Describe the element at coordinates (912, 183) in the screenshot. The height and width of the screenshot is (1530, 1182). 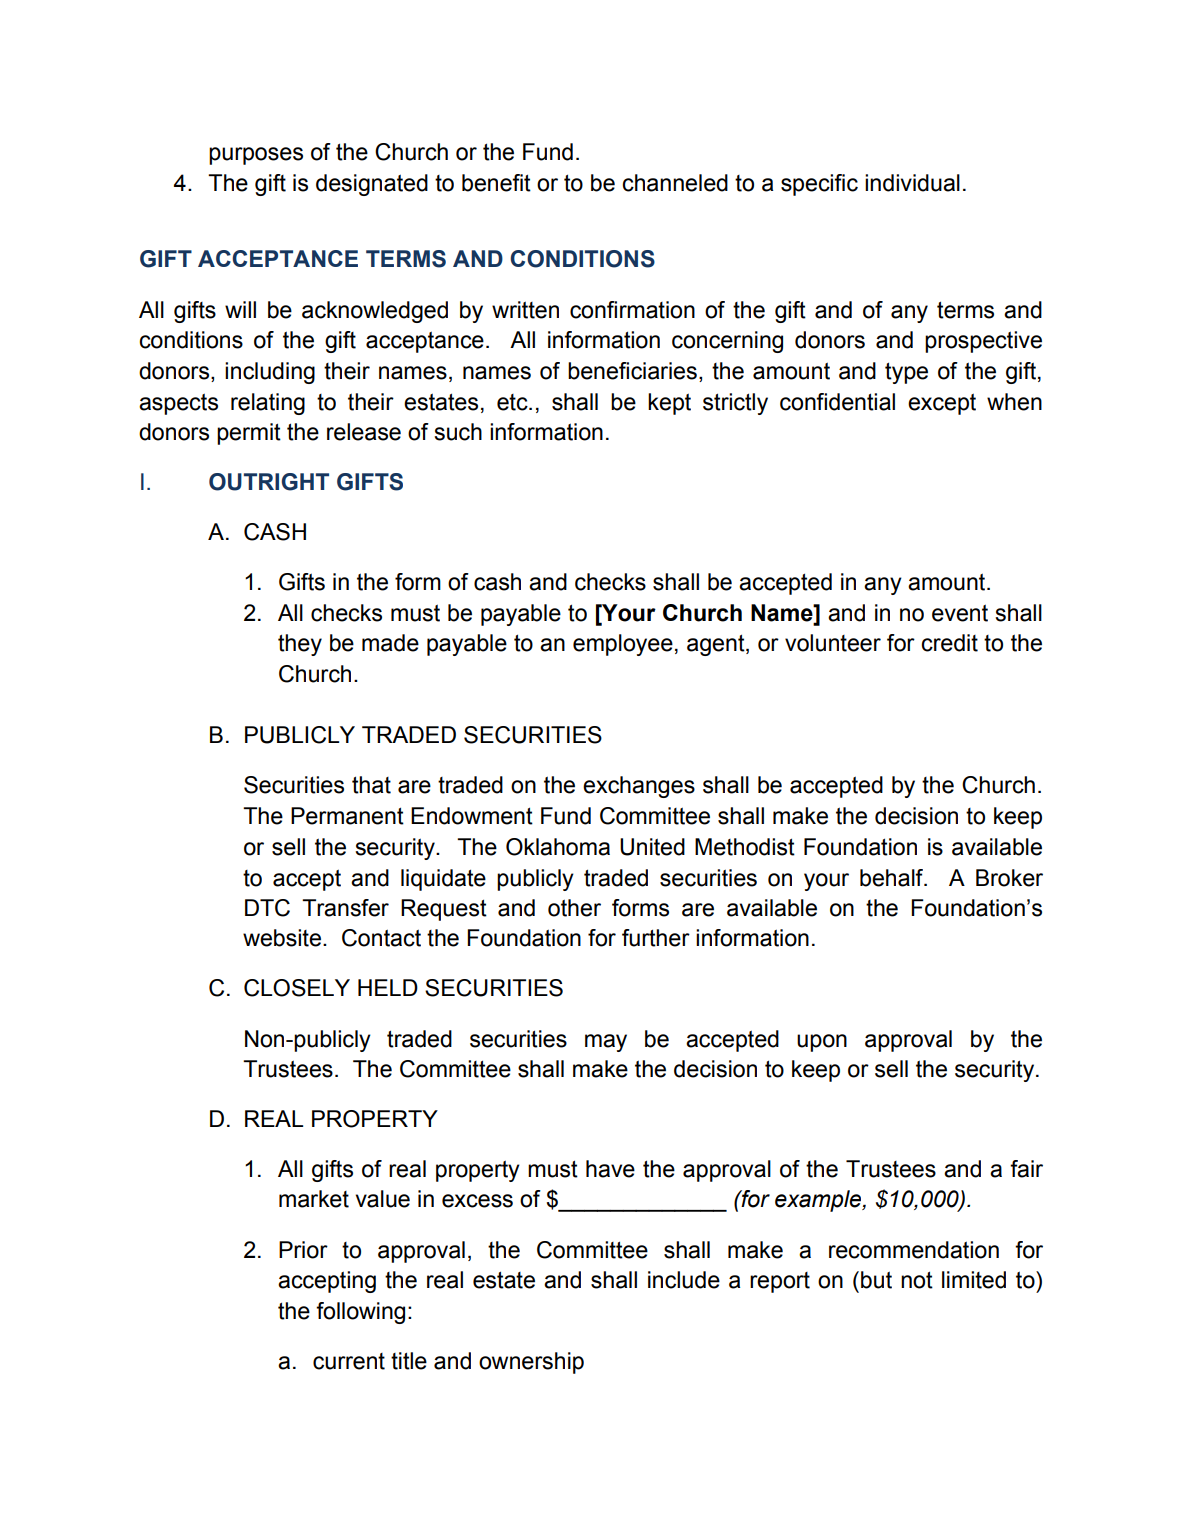
I see `individual` at that location.
